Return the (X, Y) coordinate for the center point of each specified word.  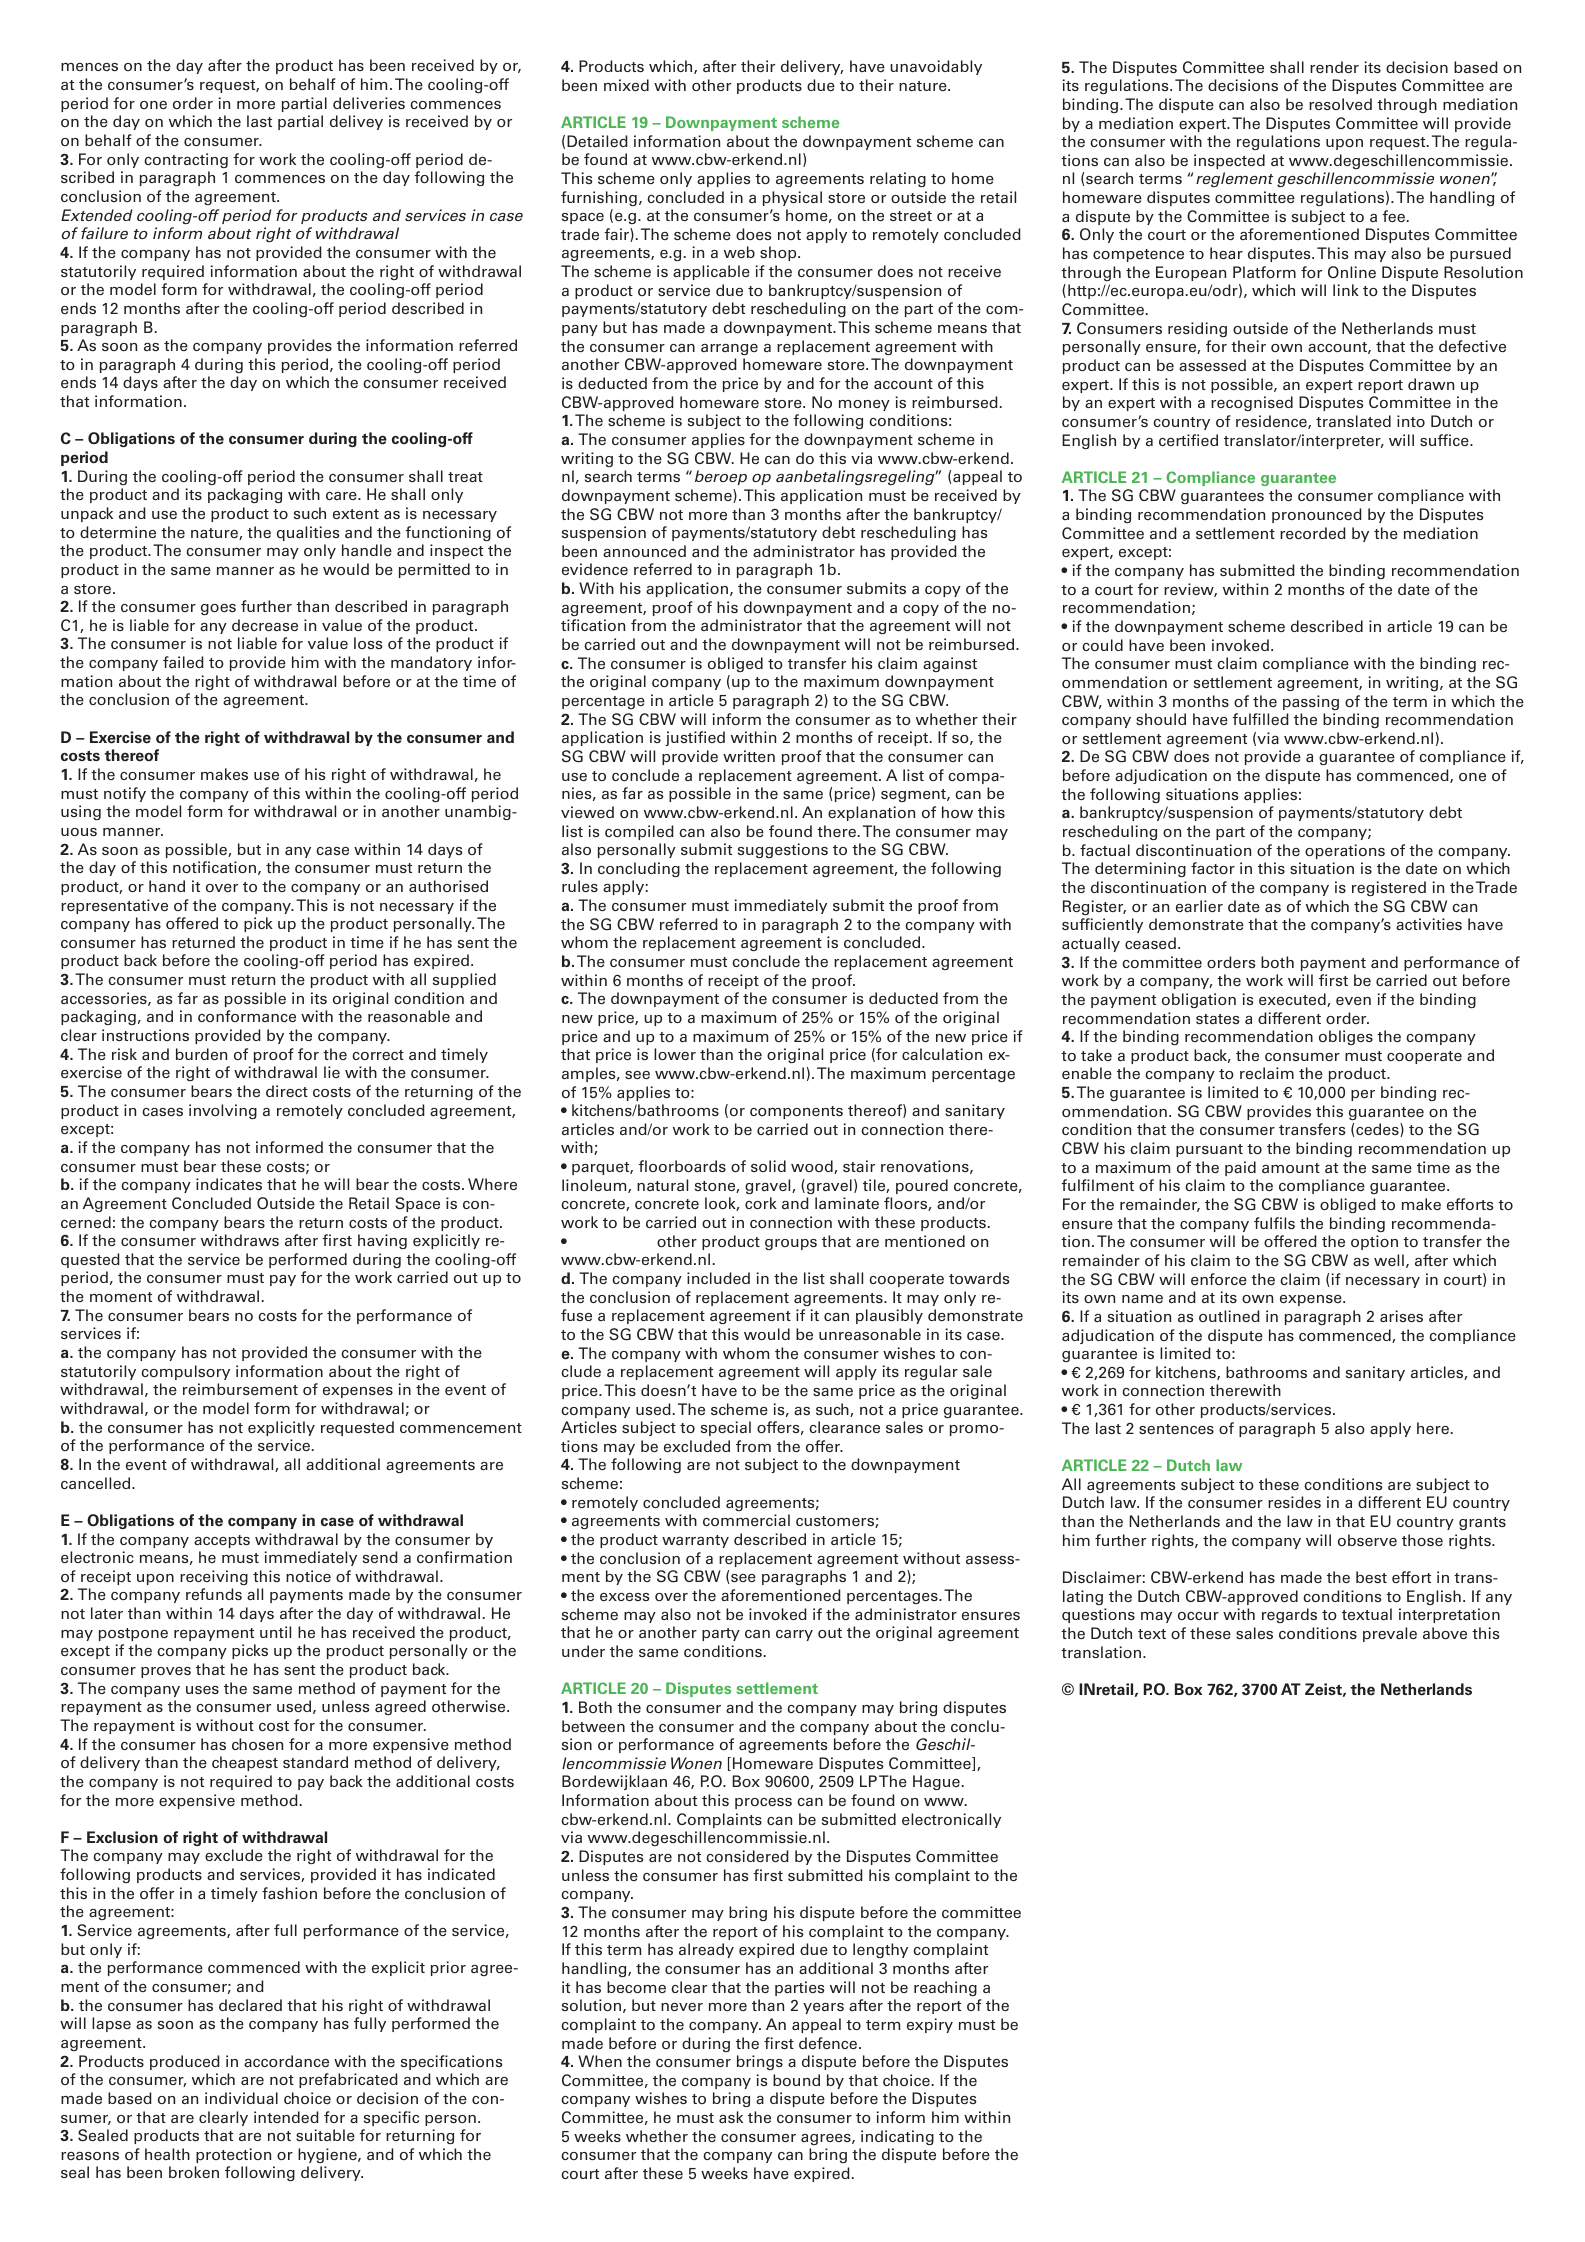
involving (223, 1111)
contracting (186, 160)
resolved (1340, 104)
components (796, 1112)
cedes (1378, 1130)
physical (792, 198)
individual (241, 2098)
